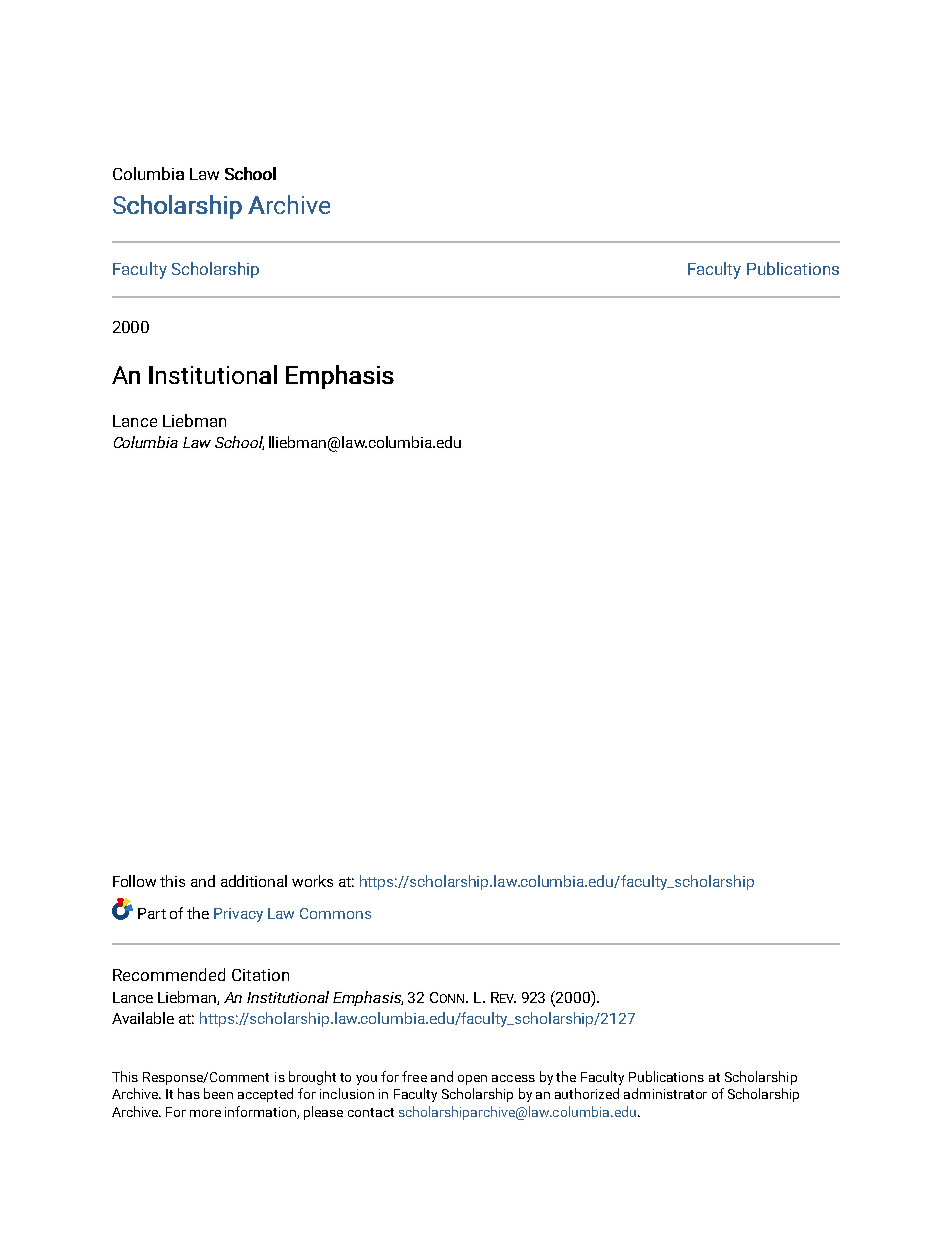 This screenshot has width=952, height=1233. Describe the element at coordinates (335, 913) in the screenshot. I see `Commons` at that location.
